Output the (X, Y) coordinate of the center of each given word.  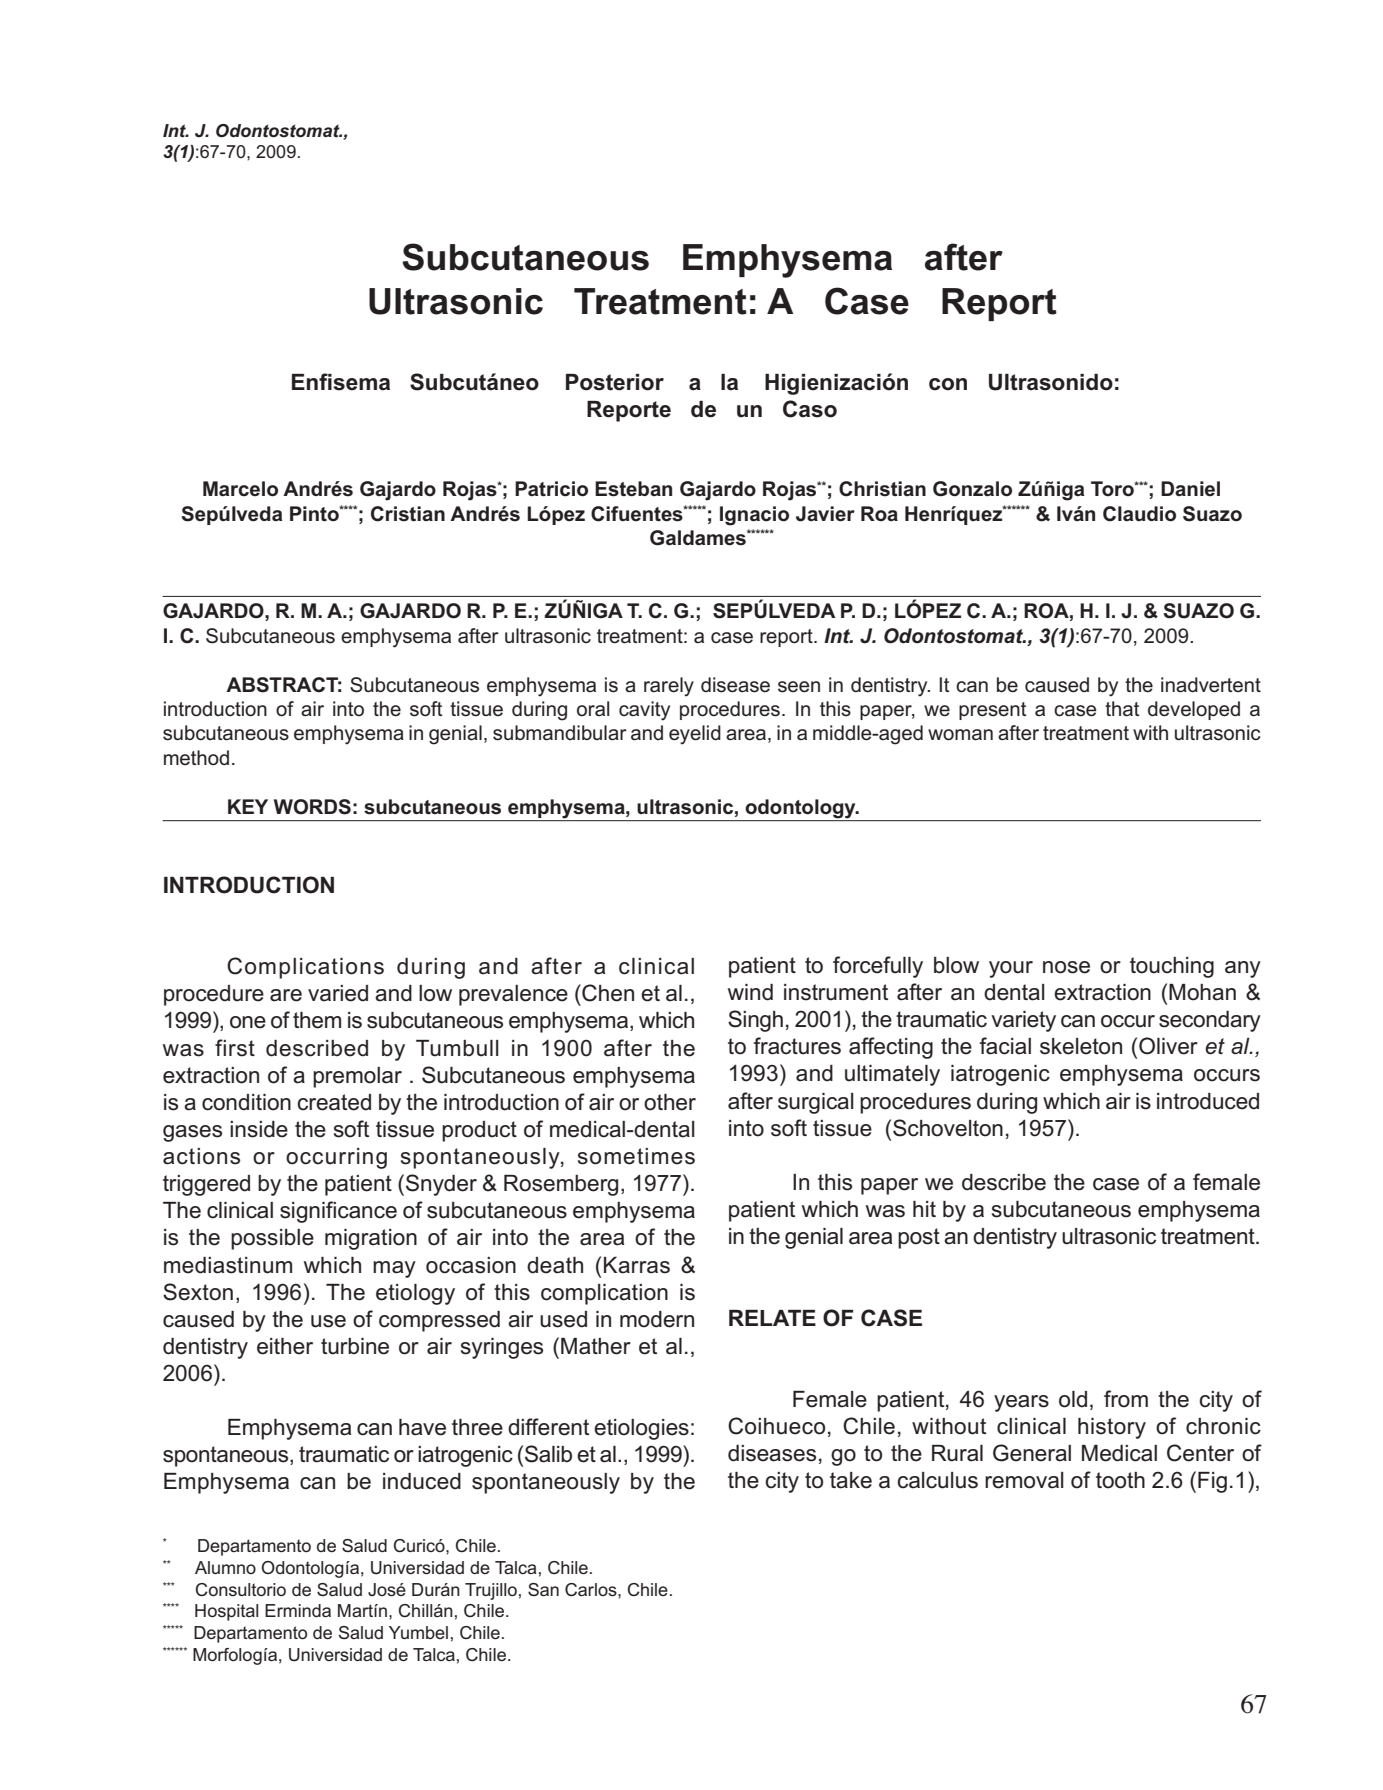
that (1122, 709)
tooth (1120, 1480)
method (196, 758)
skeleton (1081, 1046)
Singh (755, 1021)
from (1126, 1399)
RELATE (772, 1318)
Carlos (592, 1590)
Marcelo (240, 489)
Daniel (1190, 488)
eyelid (695, 735)
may (394, 1269)
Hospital (226, 1612)
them (317, 1020)
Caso (810, 409)
